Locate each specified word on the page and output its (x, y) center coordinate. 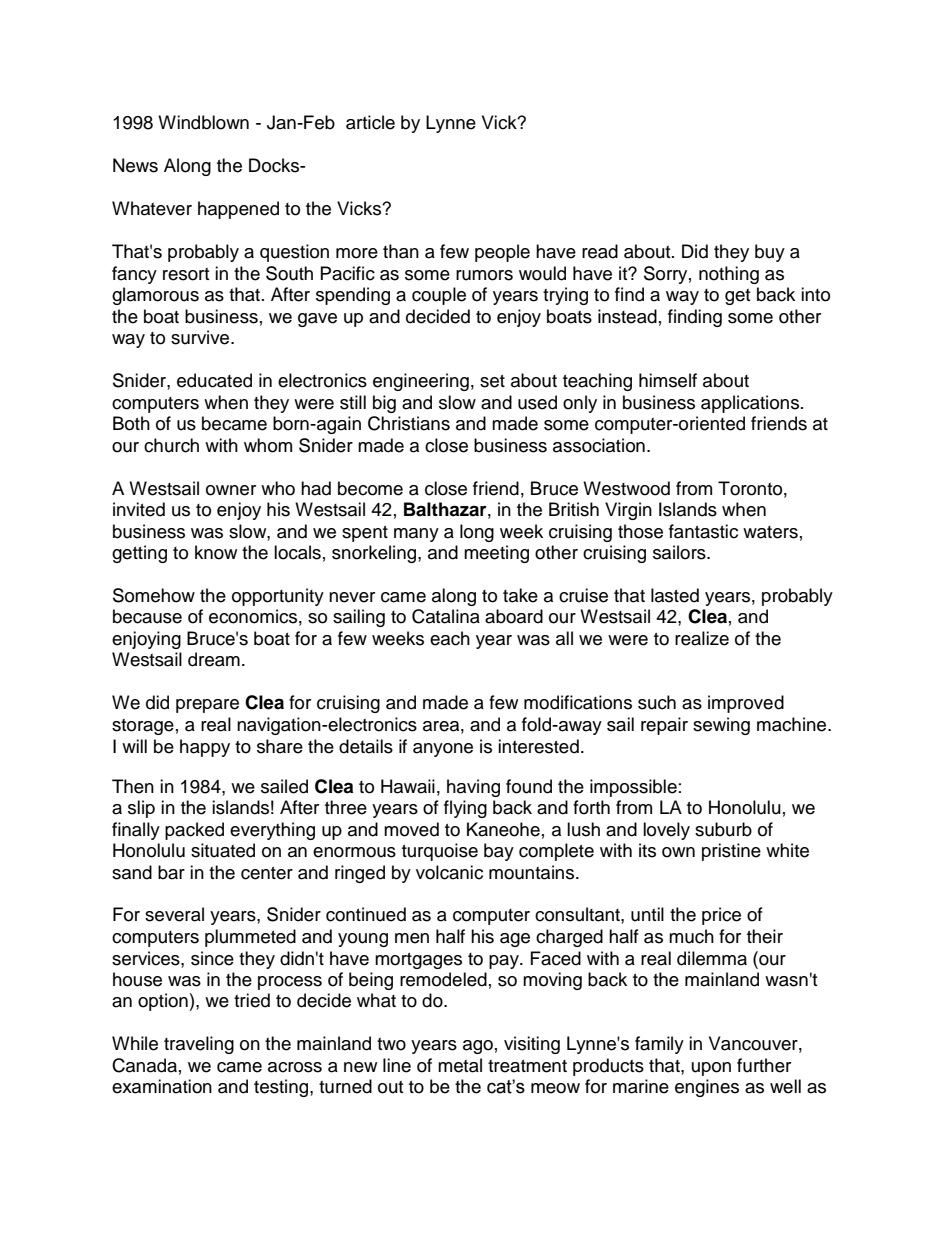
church (171, 445)
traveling (199, 1045)
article (370, 122)
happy (205, 748)
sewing (721, 726)
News (135, 165)
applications (750, 404)
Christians (409, 423)
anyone (443, 750)
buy (770, 253)
